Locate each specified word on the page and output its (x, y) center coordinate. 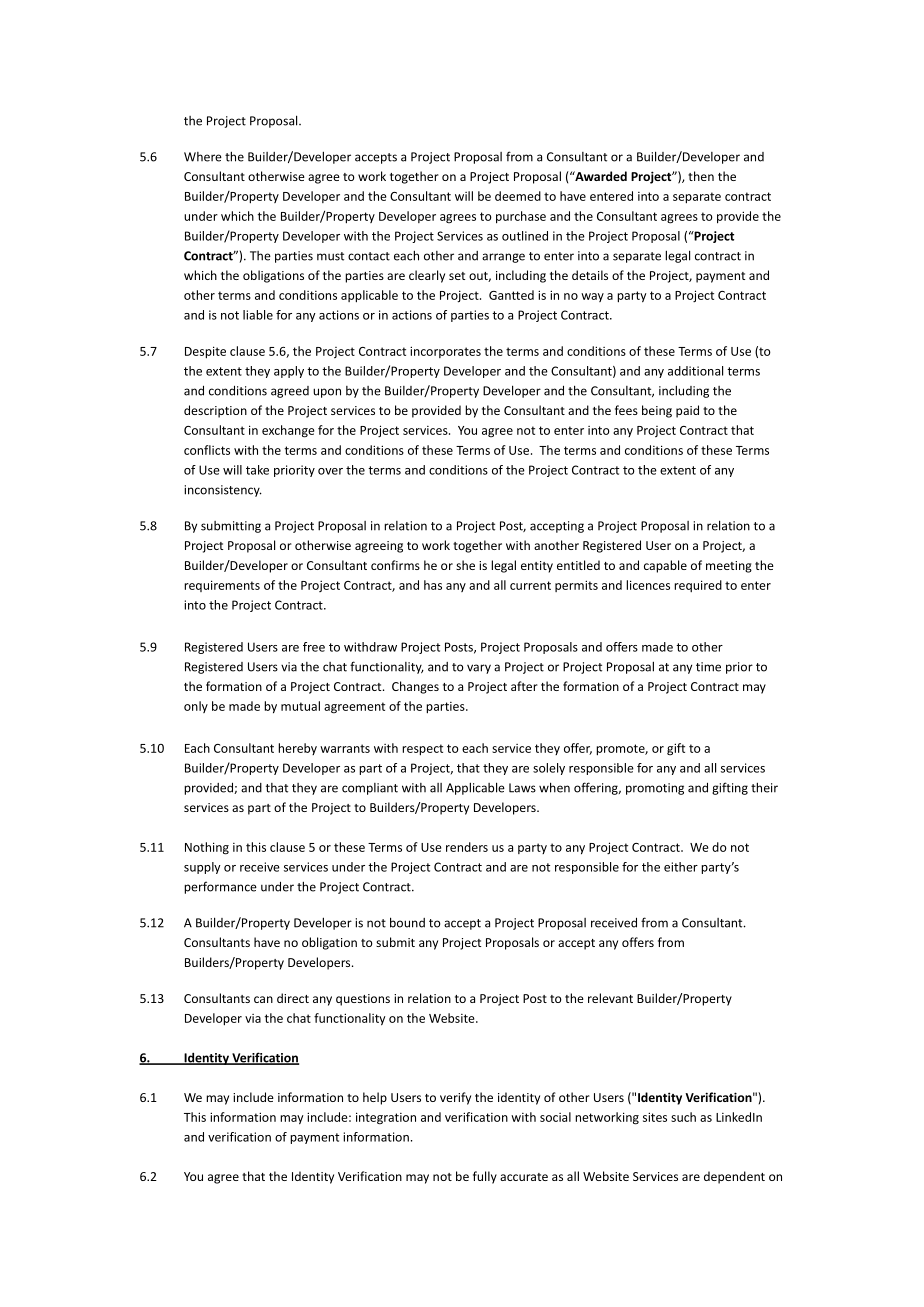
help (375, 1098)
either (681, 867)
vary (479, 669)
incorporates (445, 352)
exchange (288, 431)
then (701, 176)
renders (467, 847)
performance (220, 887)
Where (203, 157)
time (708, 667)
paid (687, 411)
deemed (518, 196)
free (314, 647)
